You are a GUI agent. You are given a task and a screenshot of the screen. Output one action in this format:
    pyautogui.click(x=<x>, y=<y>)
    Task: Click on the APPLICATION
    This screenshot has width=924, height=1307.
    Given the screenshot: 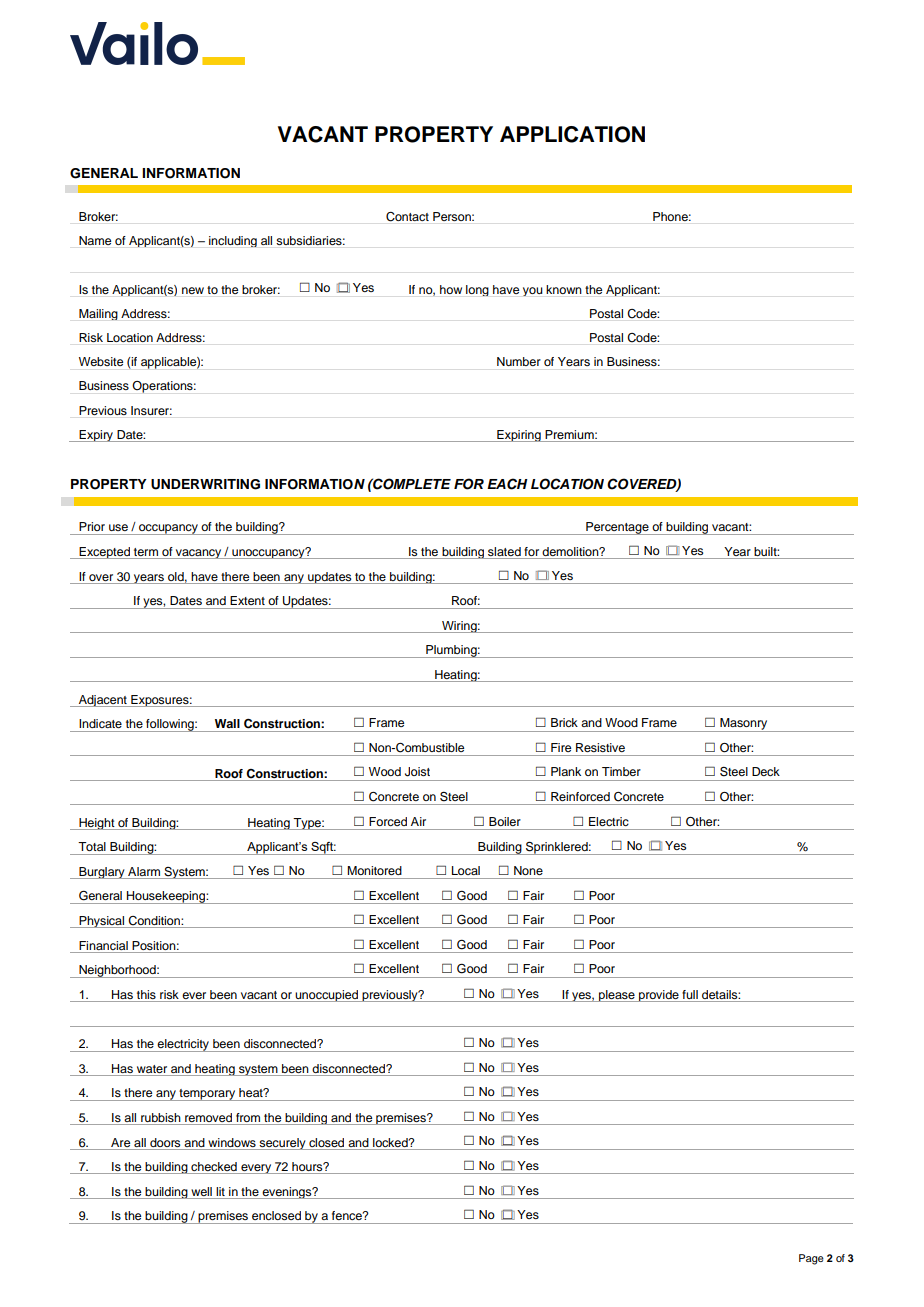 What is the action you would take?
    pyautogui.click(x=572, y=134)
